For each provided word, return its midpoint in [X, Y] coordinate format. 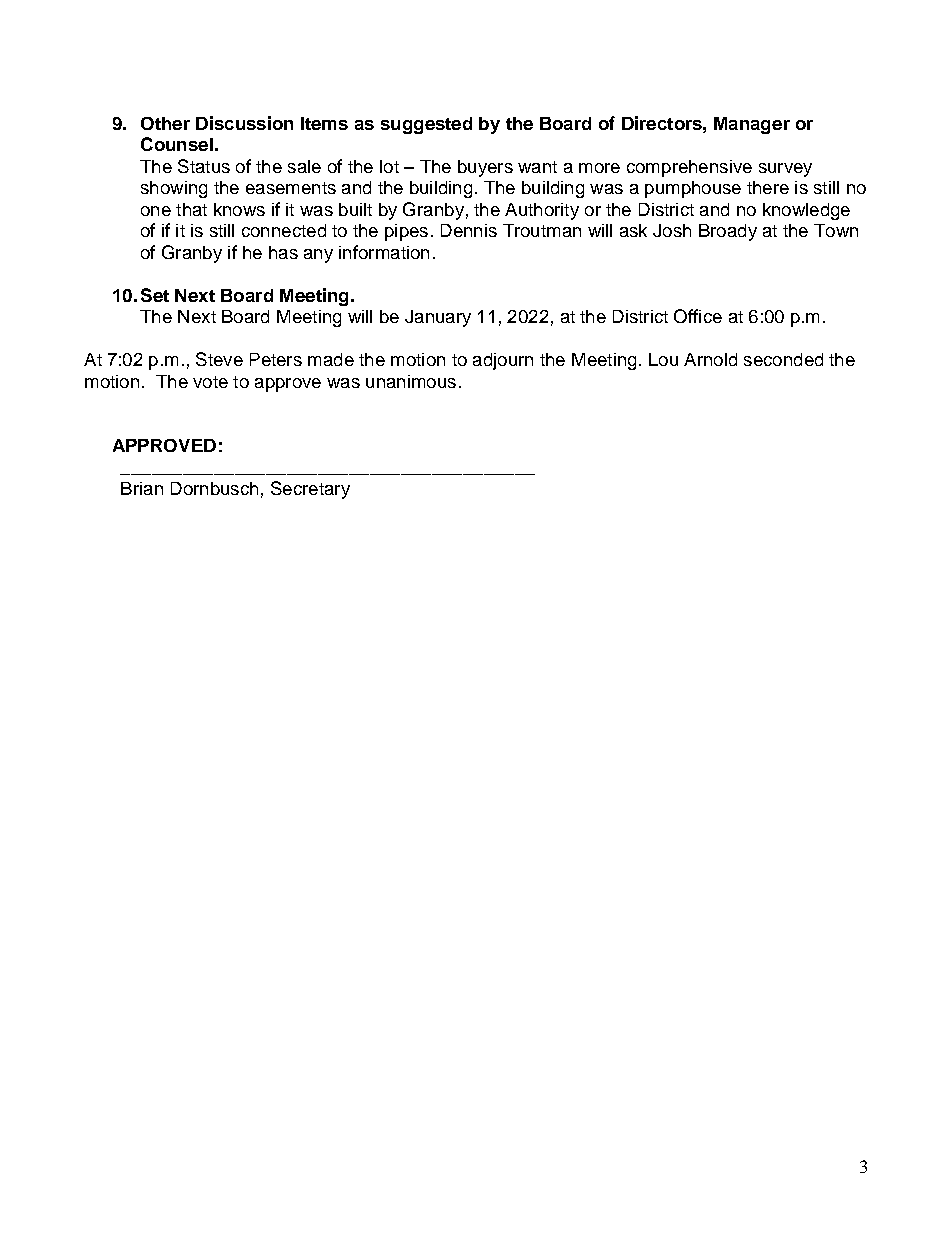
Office [698, 316]
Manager [752, 125]
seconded [783, 359]
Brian [142, 488]
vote [210, 382]
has [283, 252]
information [384, 252]
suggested [426, 125]
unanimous [411, 381]
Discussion [244, 123]
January [438, 318]
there [768, 187]
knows [239, 209]
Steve [219, 359]
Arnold [710, 359]
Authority [542, 211]
